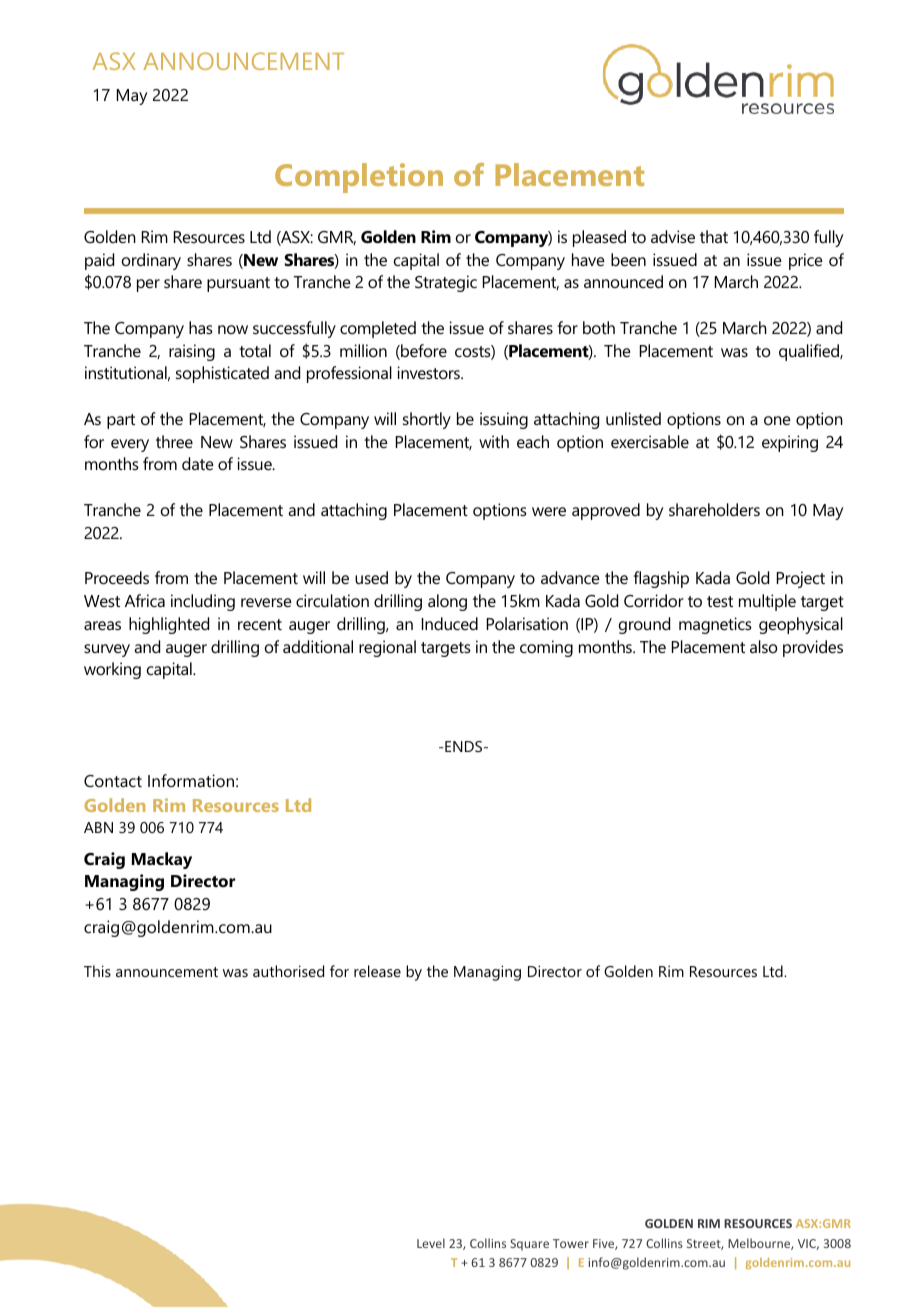 This page has height=1308, width=924. I want to click on release, so click(377, 971).
